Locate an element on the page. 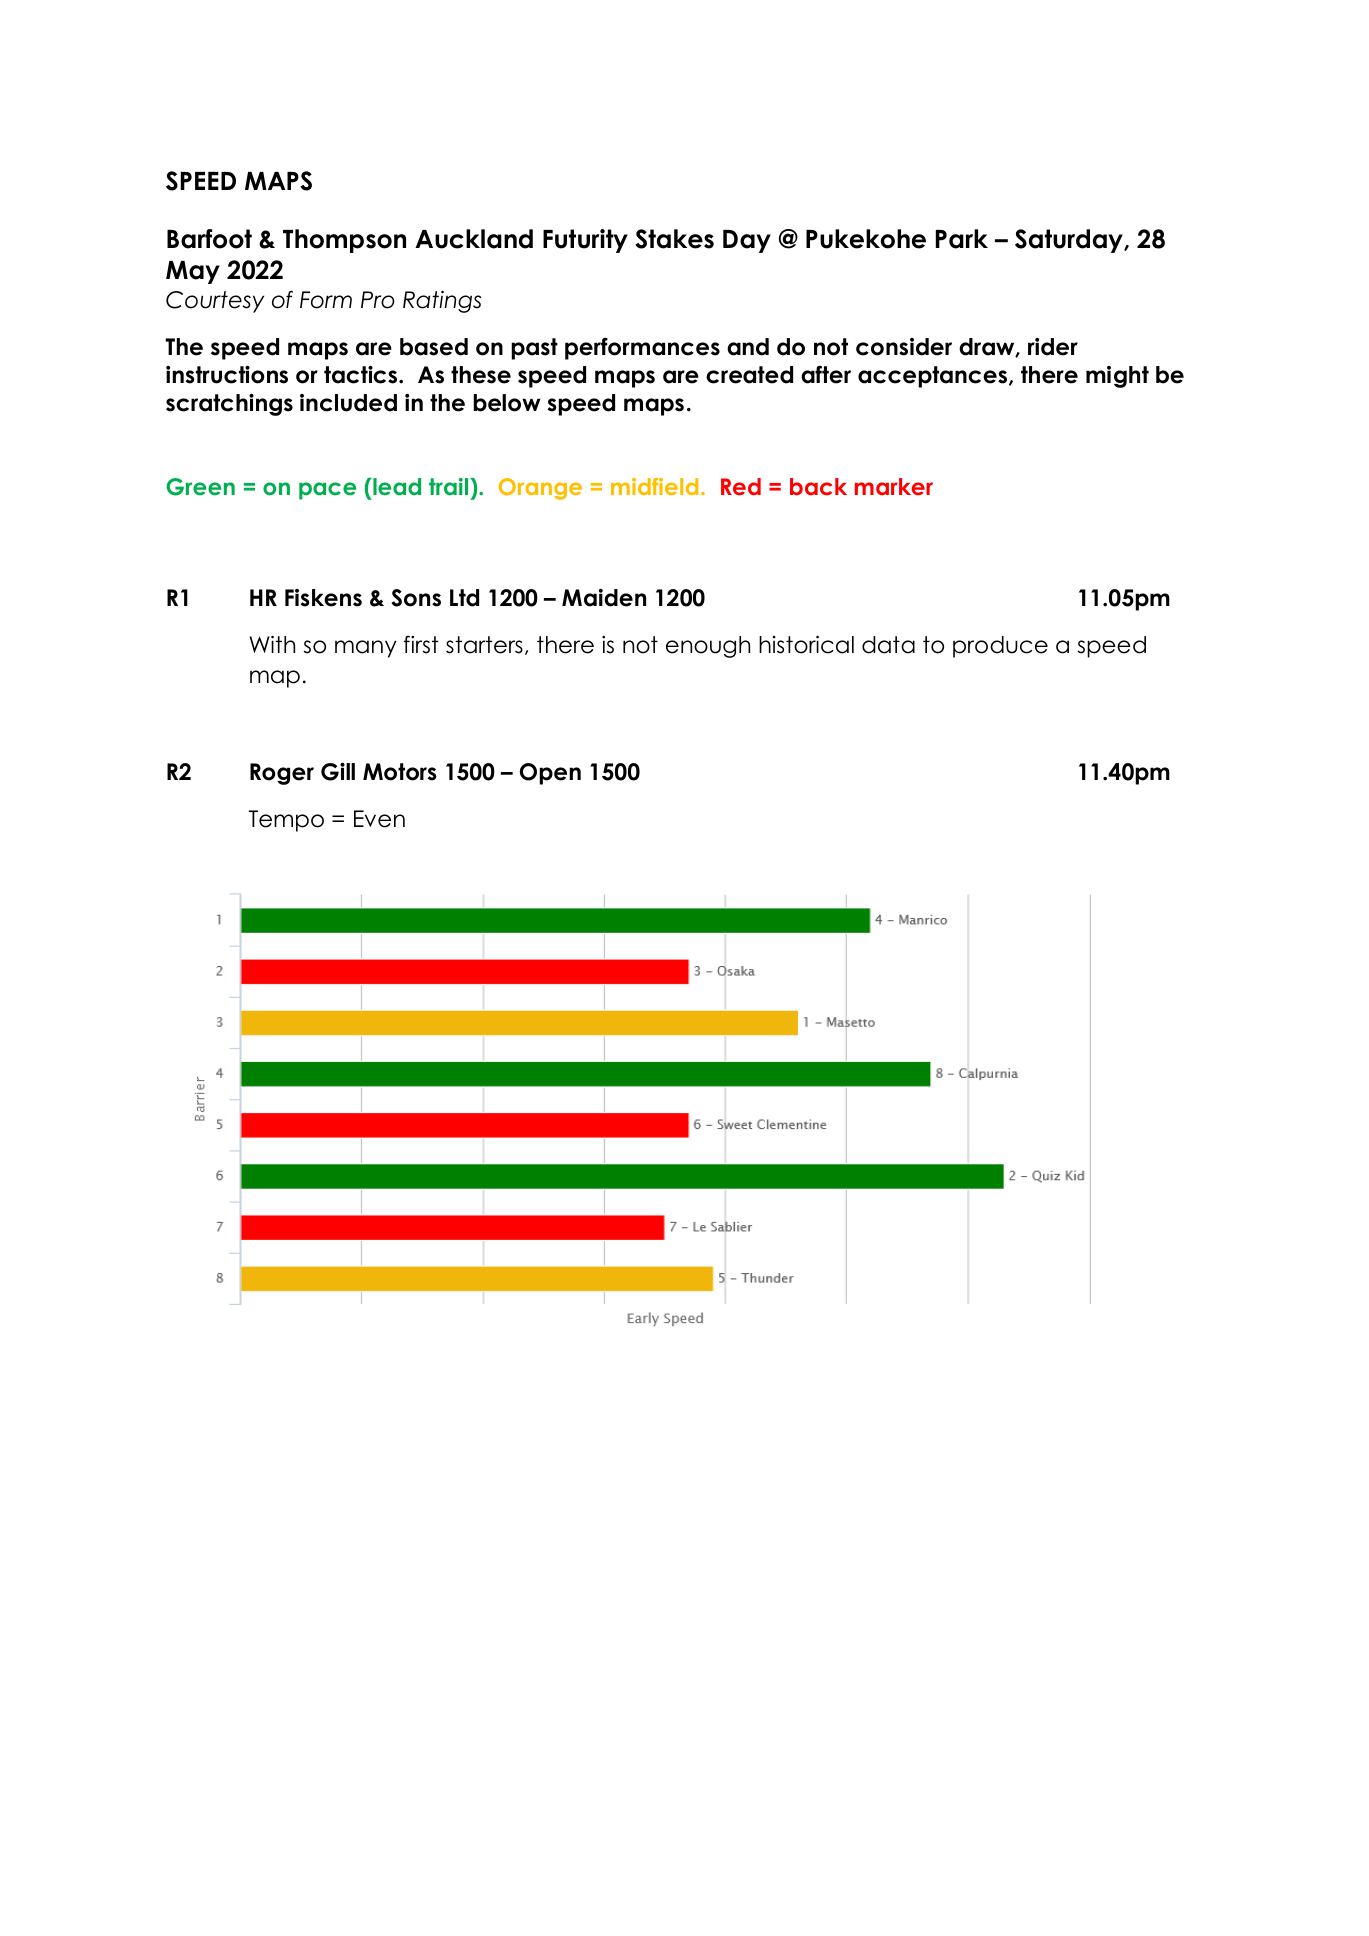 This image has width=1369, height=1936. pace is located at coordinates (327, 491).
